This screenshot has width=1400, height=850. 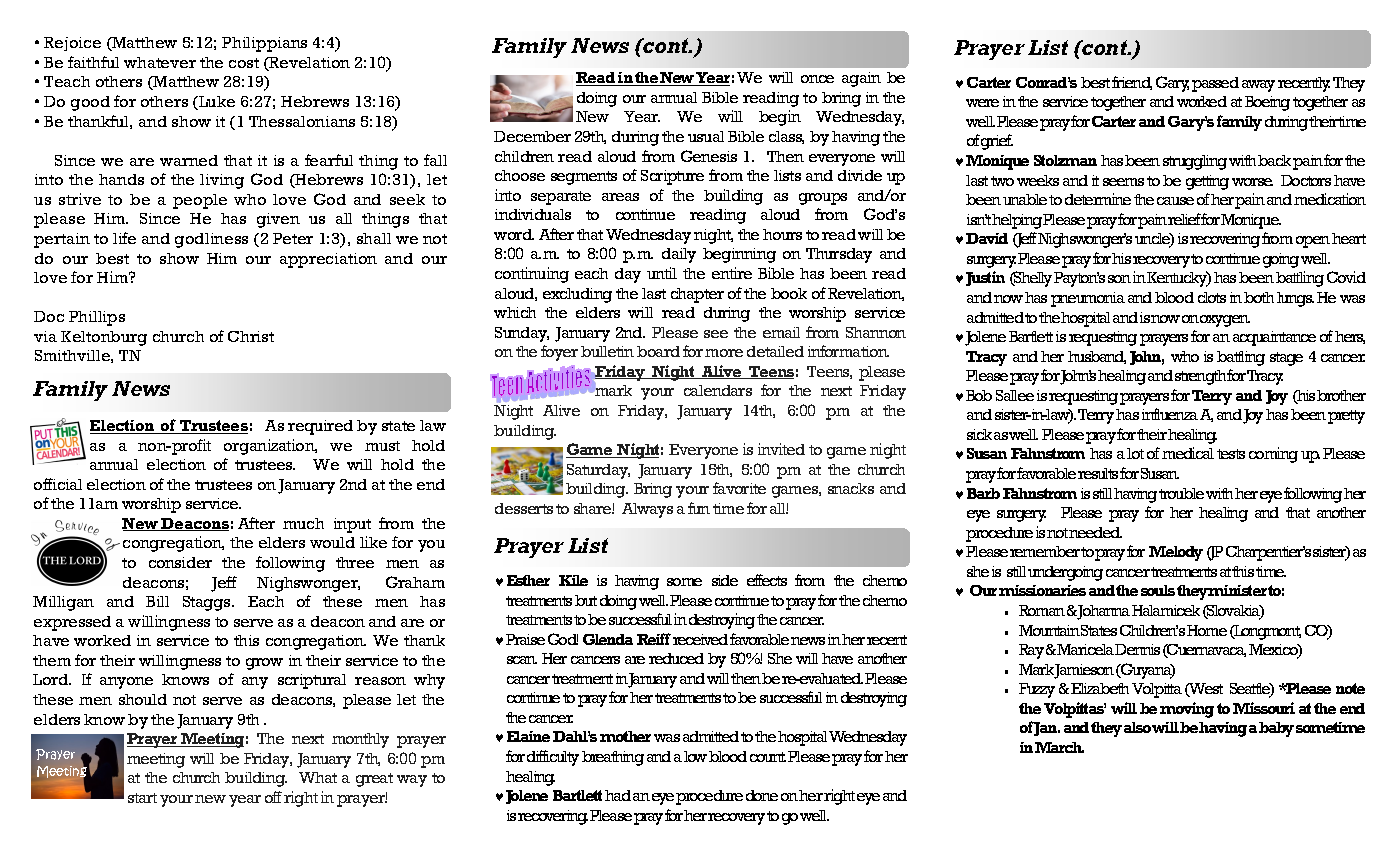 What do you see at coordinates (620, 197) in the screenshot?
I see `areas` at bounding box center [620, 197].
